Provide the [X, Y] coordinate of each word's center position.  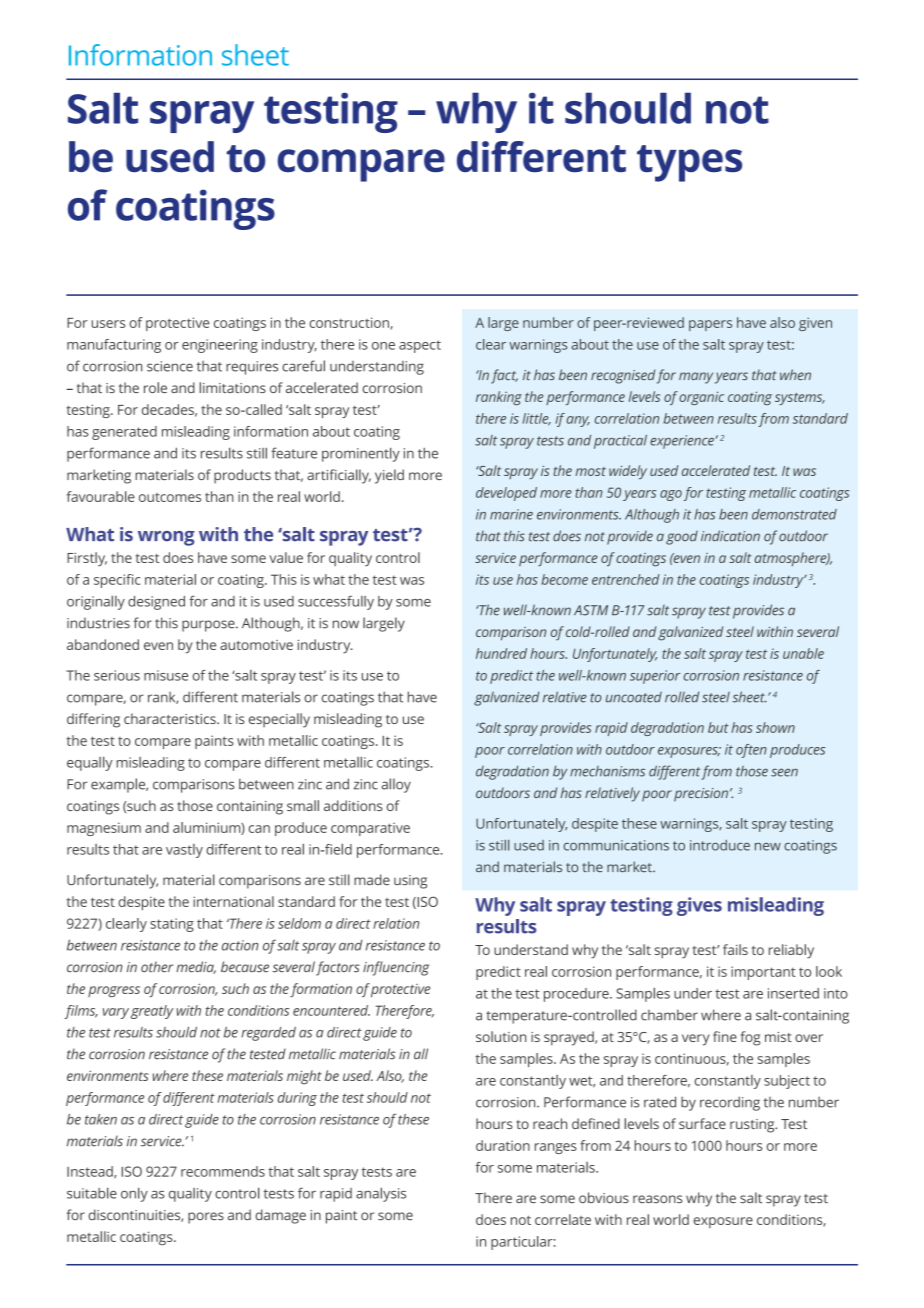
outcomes [170, 497]
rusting [753, 1126]
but [718, 727]
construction [350, 323]
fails [735, 949]
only [134, 1194]
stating [172, 925]
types [689, 163]
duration [503, 1145]
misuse [166, 675]
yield [389, 476]
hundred [501, 653]
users [108, 324]
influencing [396, 968]
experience [683, 442]
